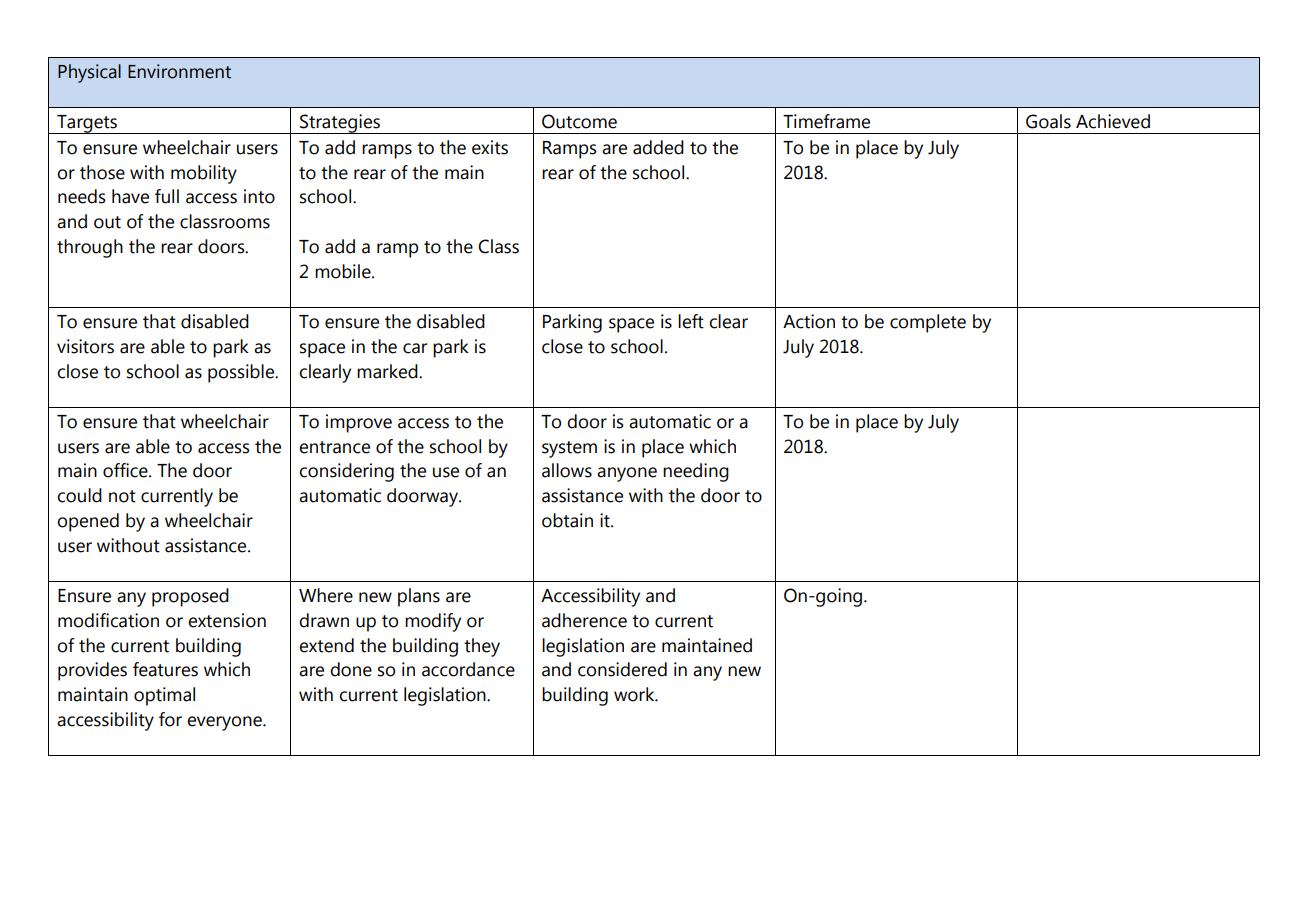  I want to click on not, so click(122, 496).
